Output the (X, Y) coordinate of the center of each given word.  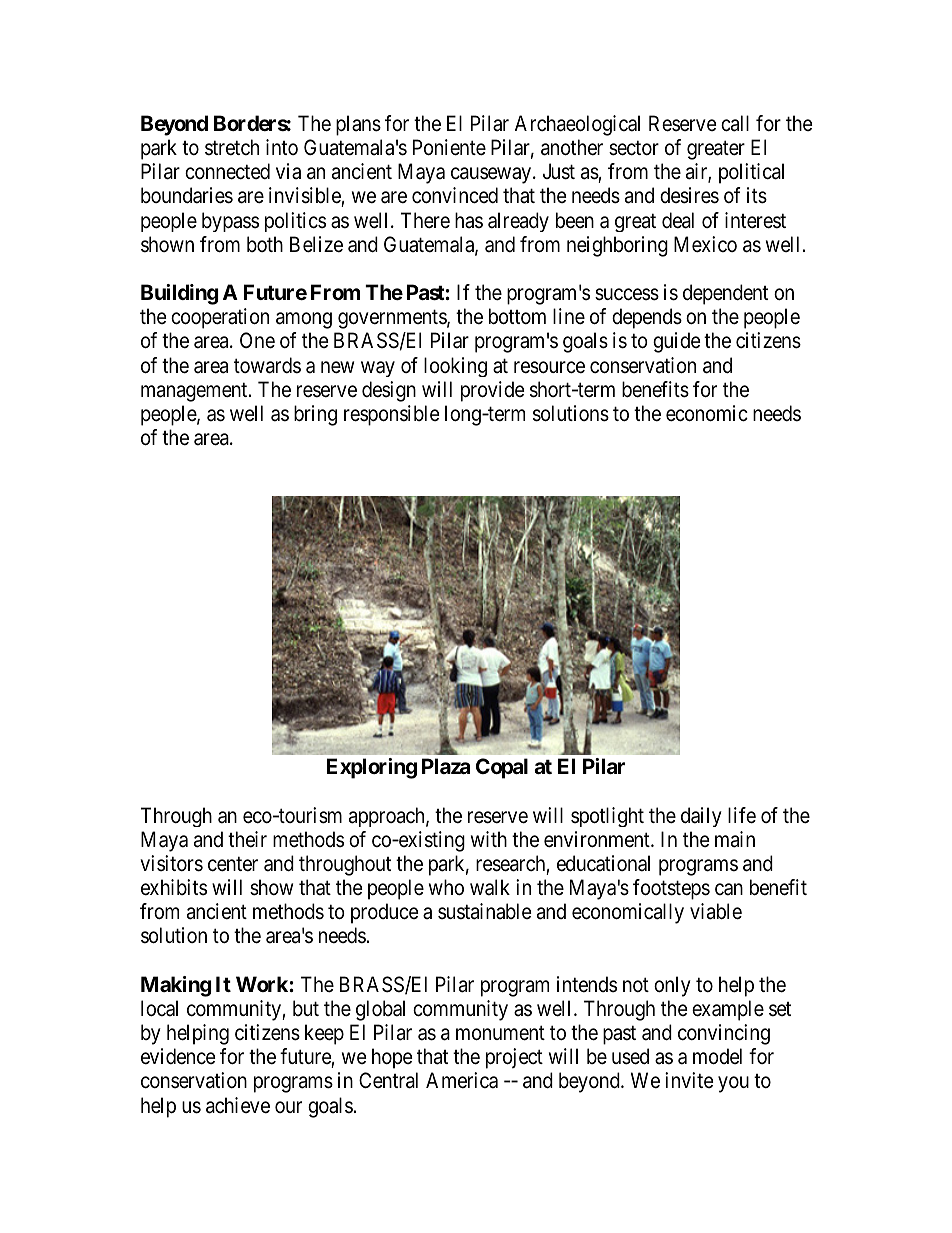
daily (701, 817)
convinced (455, 195)
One (257, 340)
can (729, 889)
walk (490, 887)
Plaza (446, 766)
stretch (232, 147)
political (751, 173)
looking (455, 367)
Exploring (372, 768)
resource (549, 367)
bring (315, 415)
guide (677, 342)
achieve (238, 1105)
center (233, 864)
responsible (392, 415)
